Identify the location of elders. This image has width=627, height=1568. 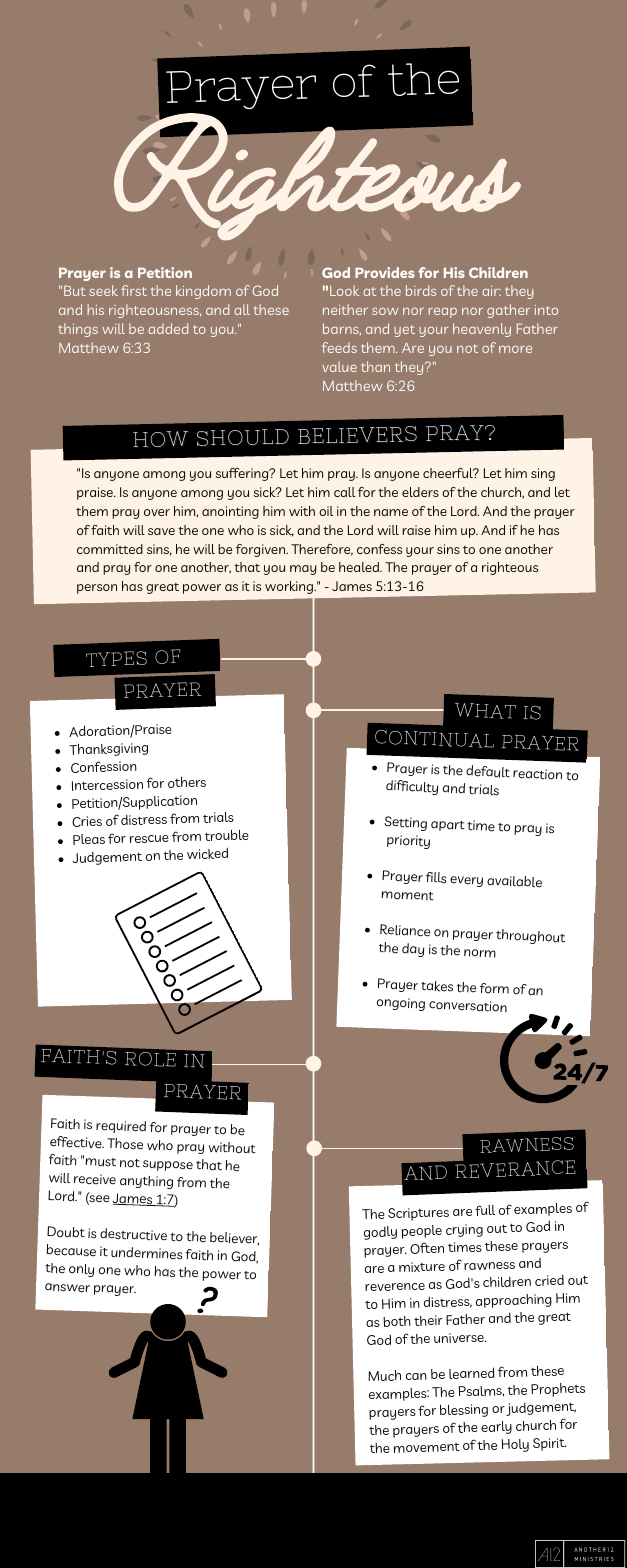
(420, 492).
